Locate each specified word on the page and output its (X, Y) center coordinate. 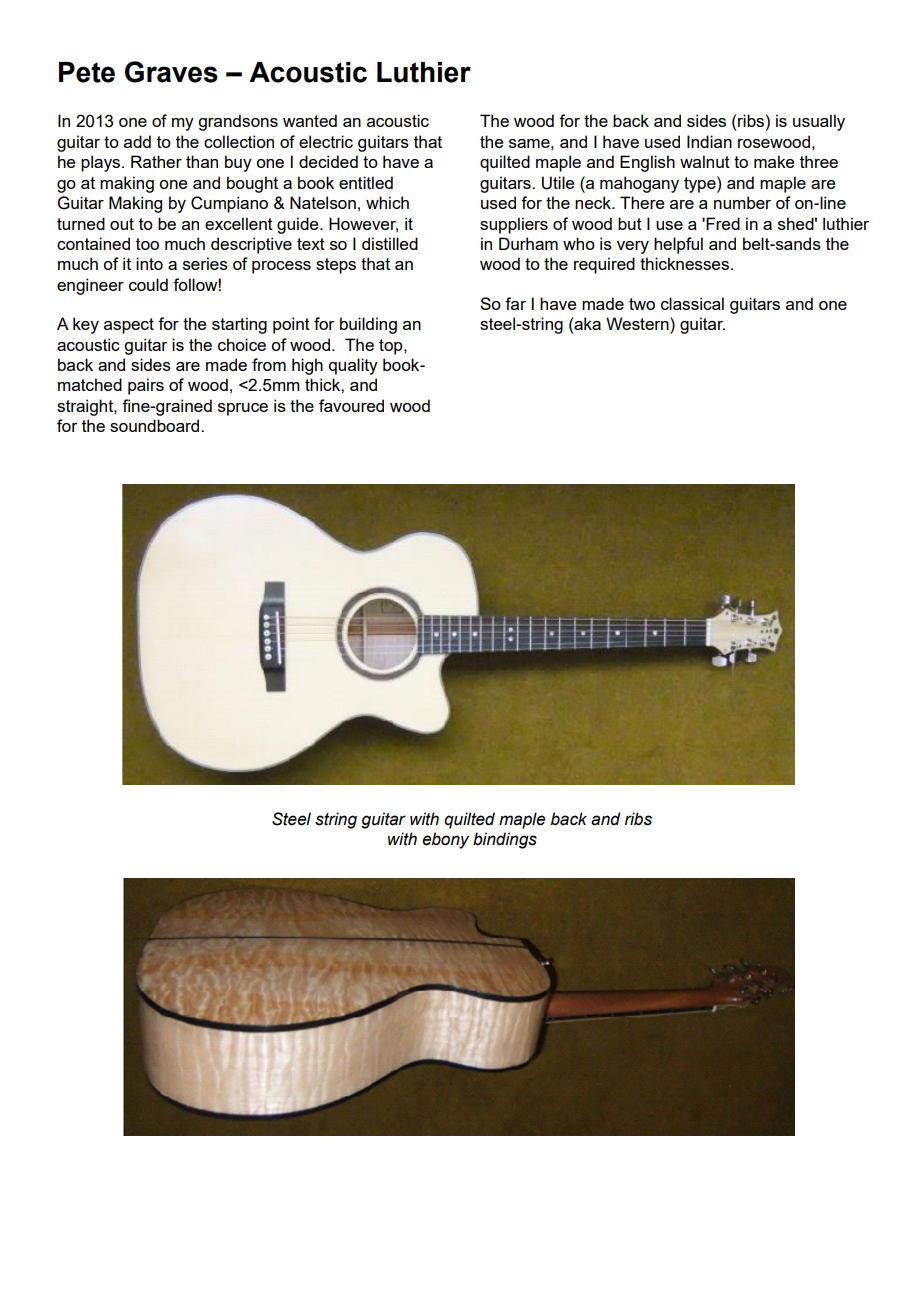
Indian (709, 141)
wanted (310, 120)
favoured (351, 405)
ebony (445, 840)
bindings (505, 840)
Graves (171, 72)
